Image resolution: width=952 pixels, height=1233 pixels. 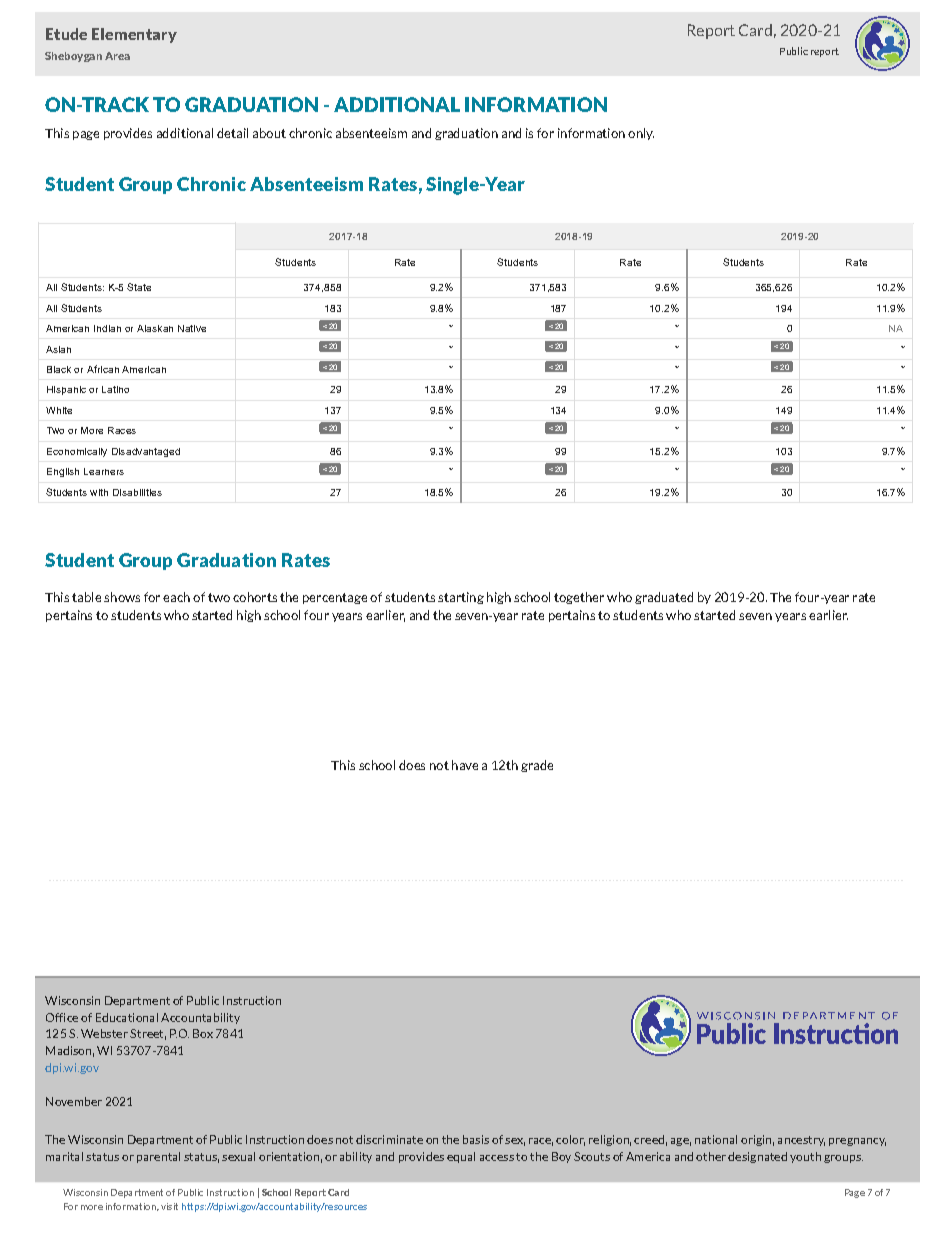 What do you see at coordinates (757, 1157) in the screenshot?
I see `designated` at bounding box center [757, 1157].
